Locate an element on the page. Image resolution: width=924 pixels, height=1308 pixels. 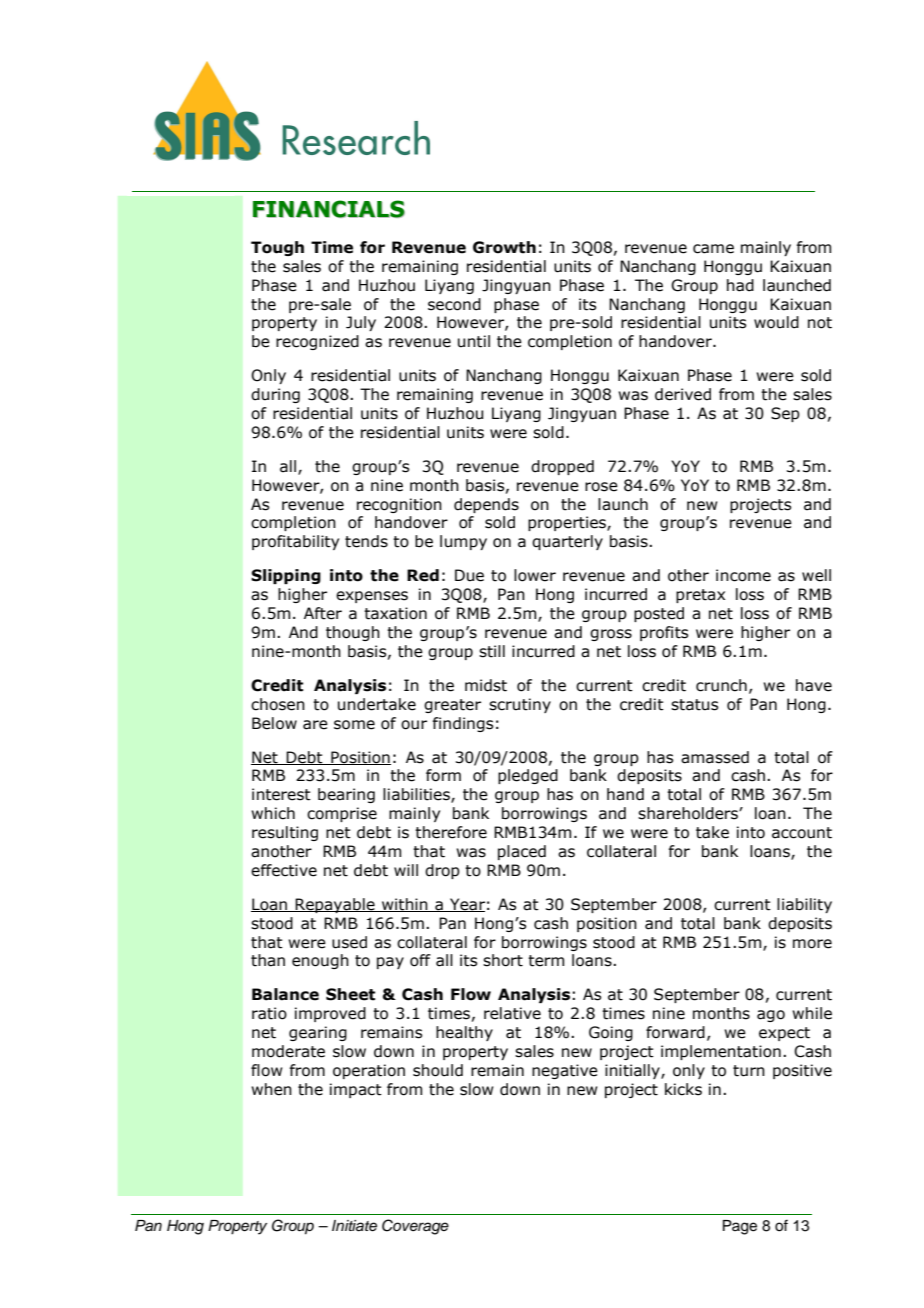
July is located at coordinates (361, 323).
